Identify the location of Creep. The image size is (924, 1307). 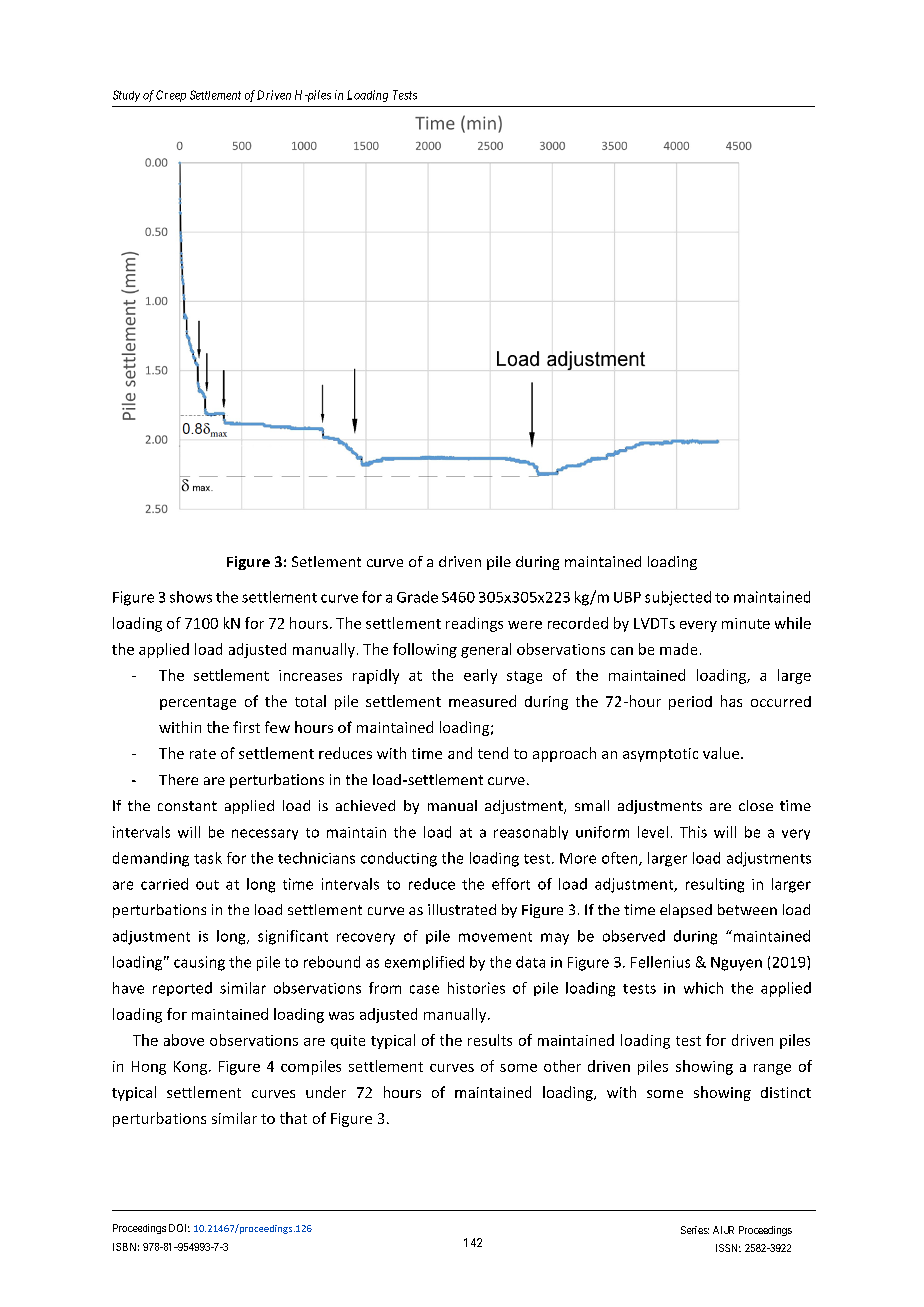
(171, 96).
